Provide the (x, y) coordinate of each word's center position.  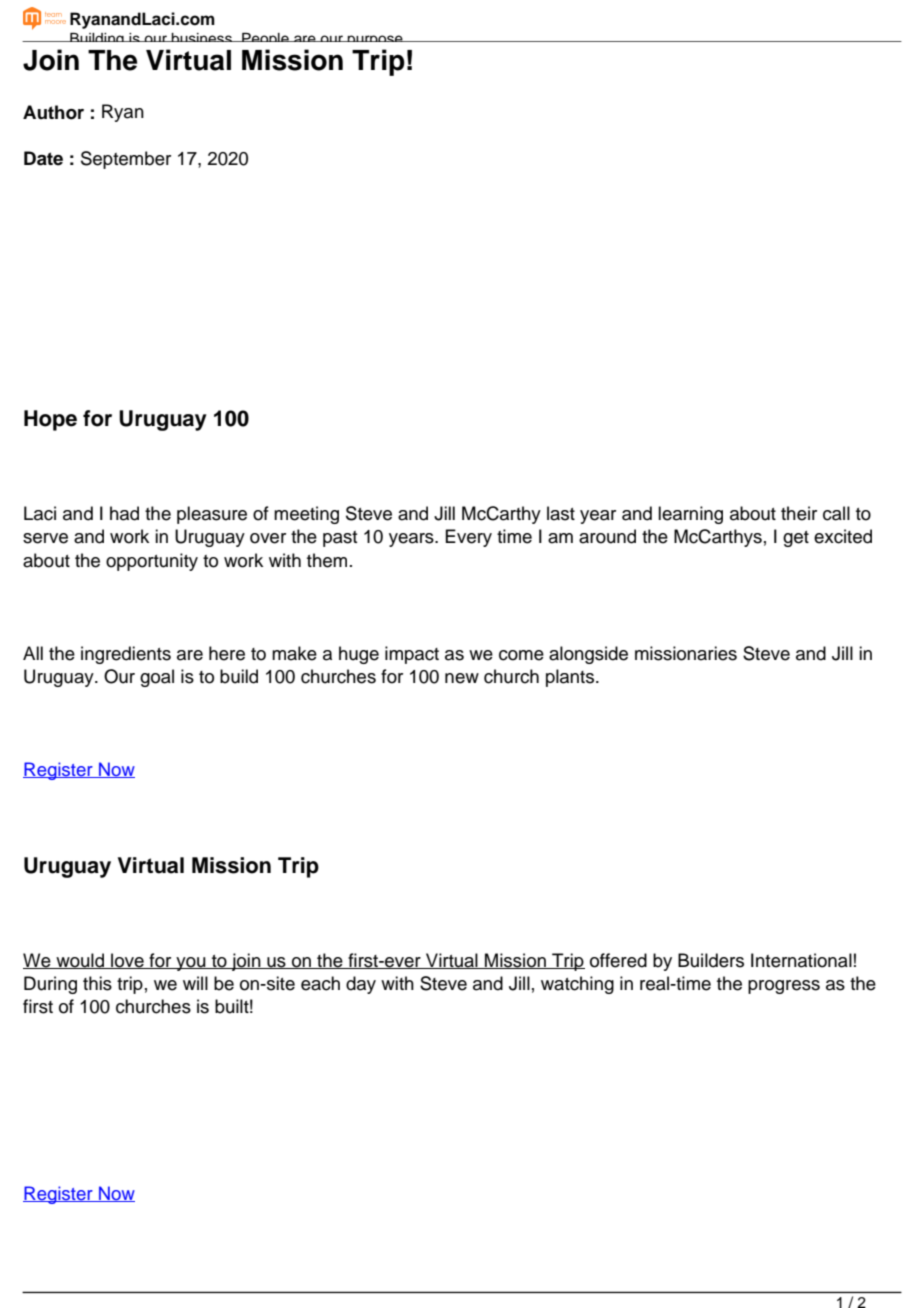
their (799, 513)
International (801, 960)
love (127, 961)
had (124, 513)
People (265, 41)
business (202, 37)
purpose (375, 42)
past (340, 539)
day (361, 985)
